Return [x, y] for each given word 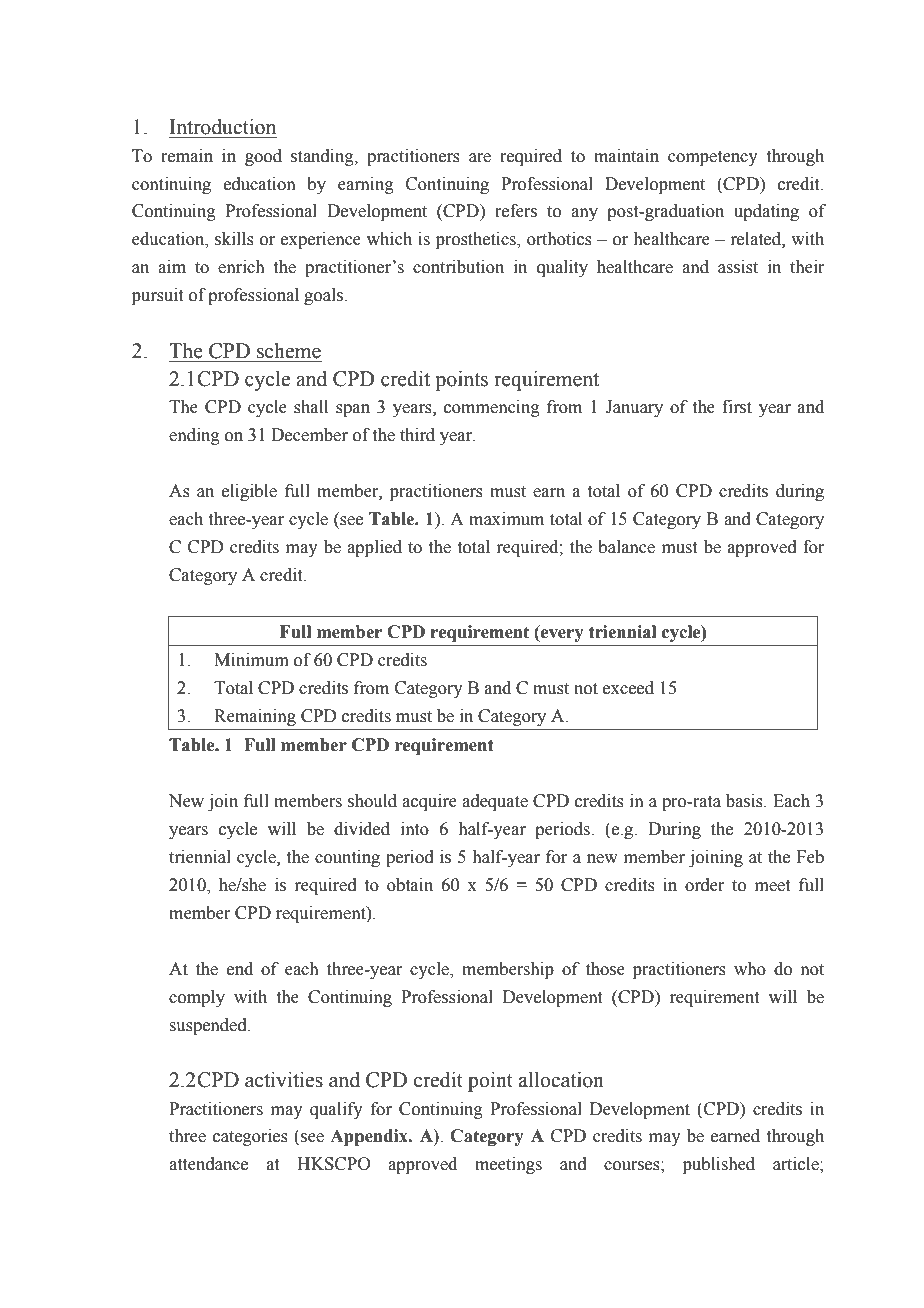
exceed [628, 688]
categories [250, 1137]
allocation [561, 1080]
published [719, 1165]
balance [626, 547]
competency [713, 158]
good [263, 157]
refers [516, 211]
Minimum [251, 660]
